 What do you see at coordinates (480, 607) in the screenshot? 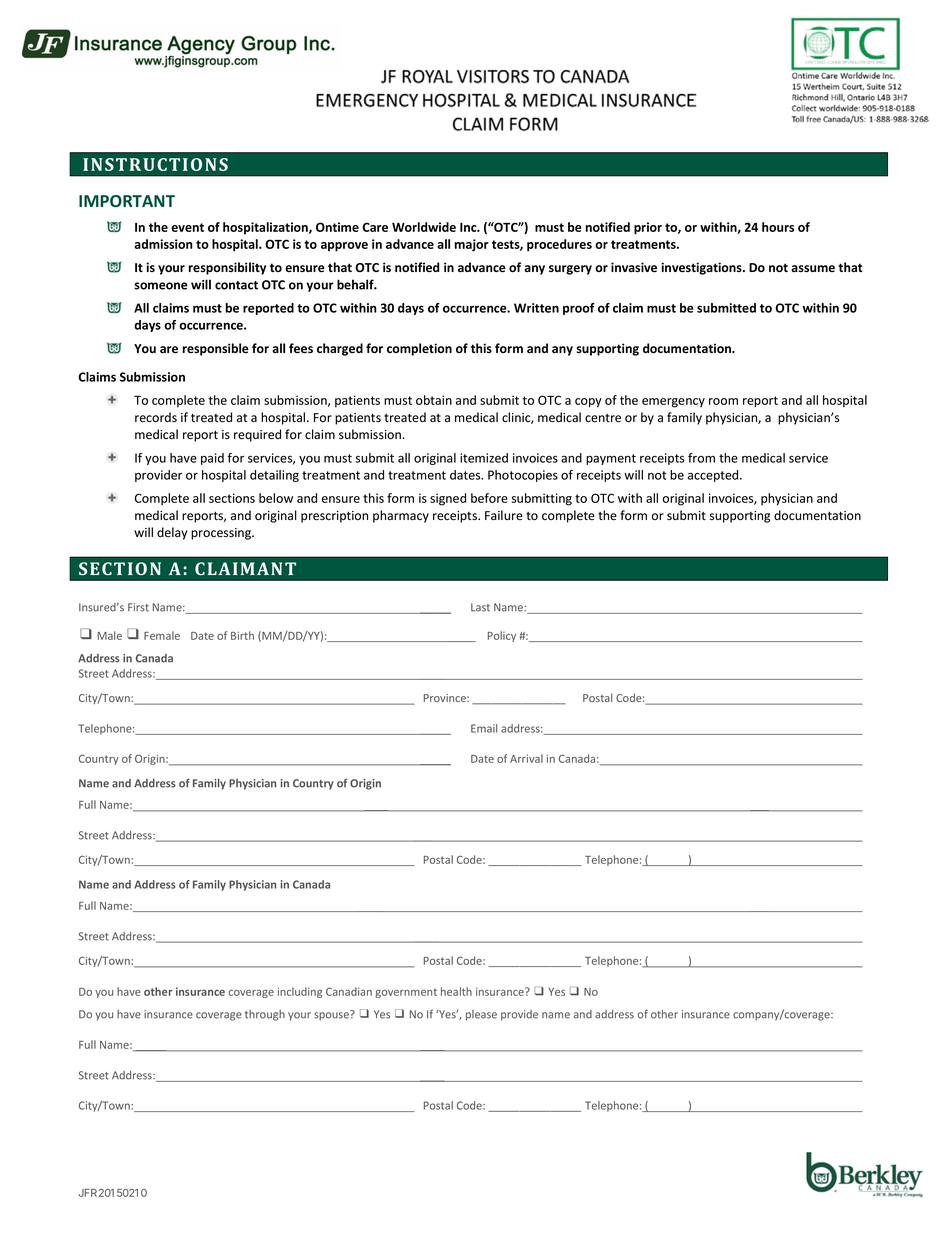
I see `Last` at bounding box center [480, 607].
